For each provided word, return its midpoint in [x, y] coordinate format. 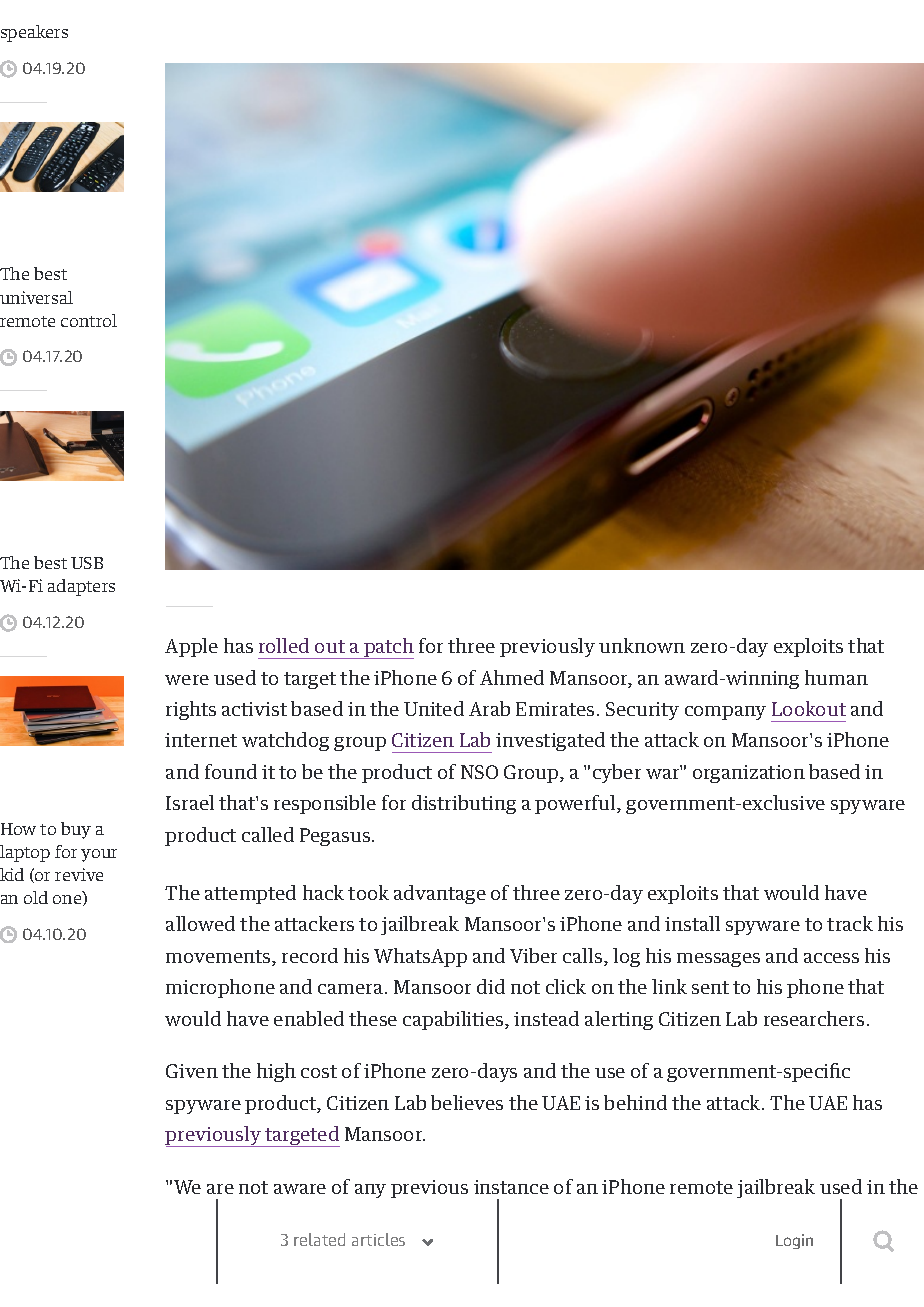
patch [388, 648]
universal [36, 297]
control [89, 320]
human [836, 677]
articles [378, 1239]
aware [300, 1189]
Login [794, 1241]
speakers [34, 33]
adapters [81, 587]
